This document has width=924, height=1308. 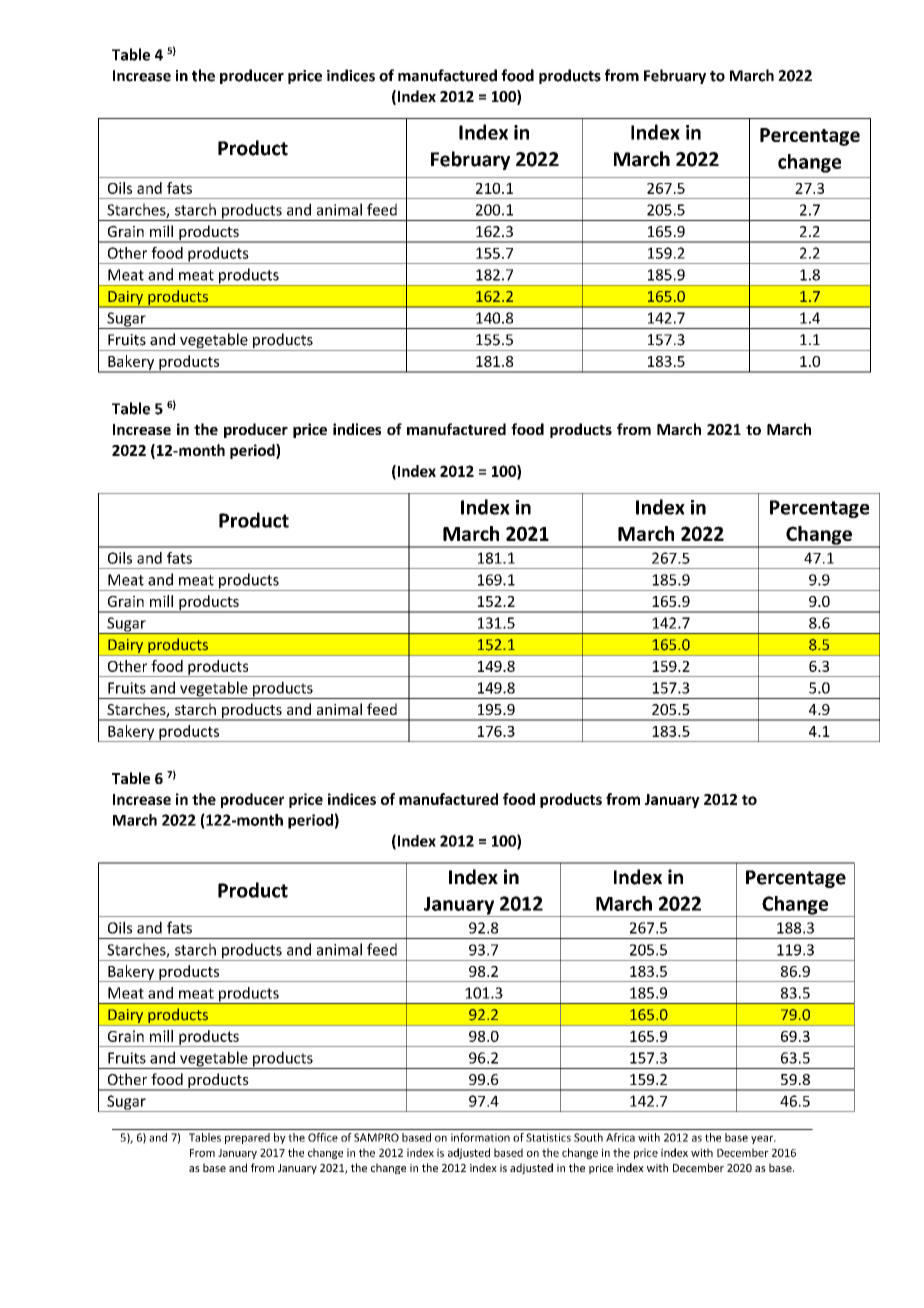 I want to click on South, so click(x=588, y=1137).
